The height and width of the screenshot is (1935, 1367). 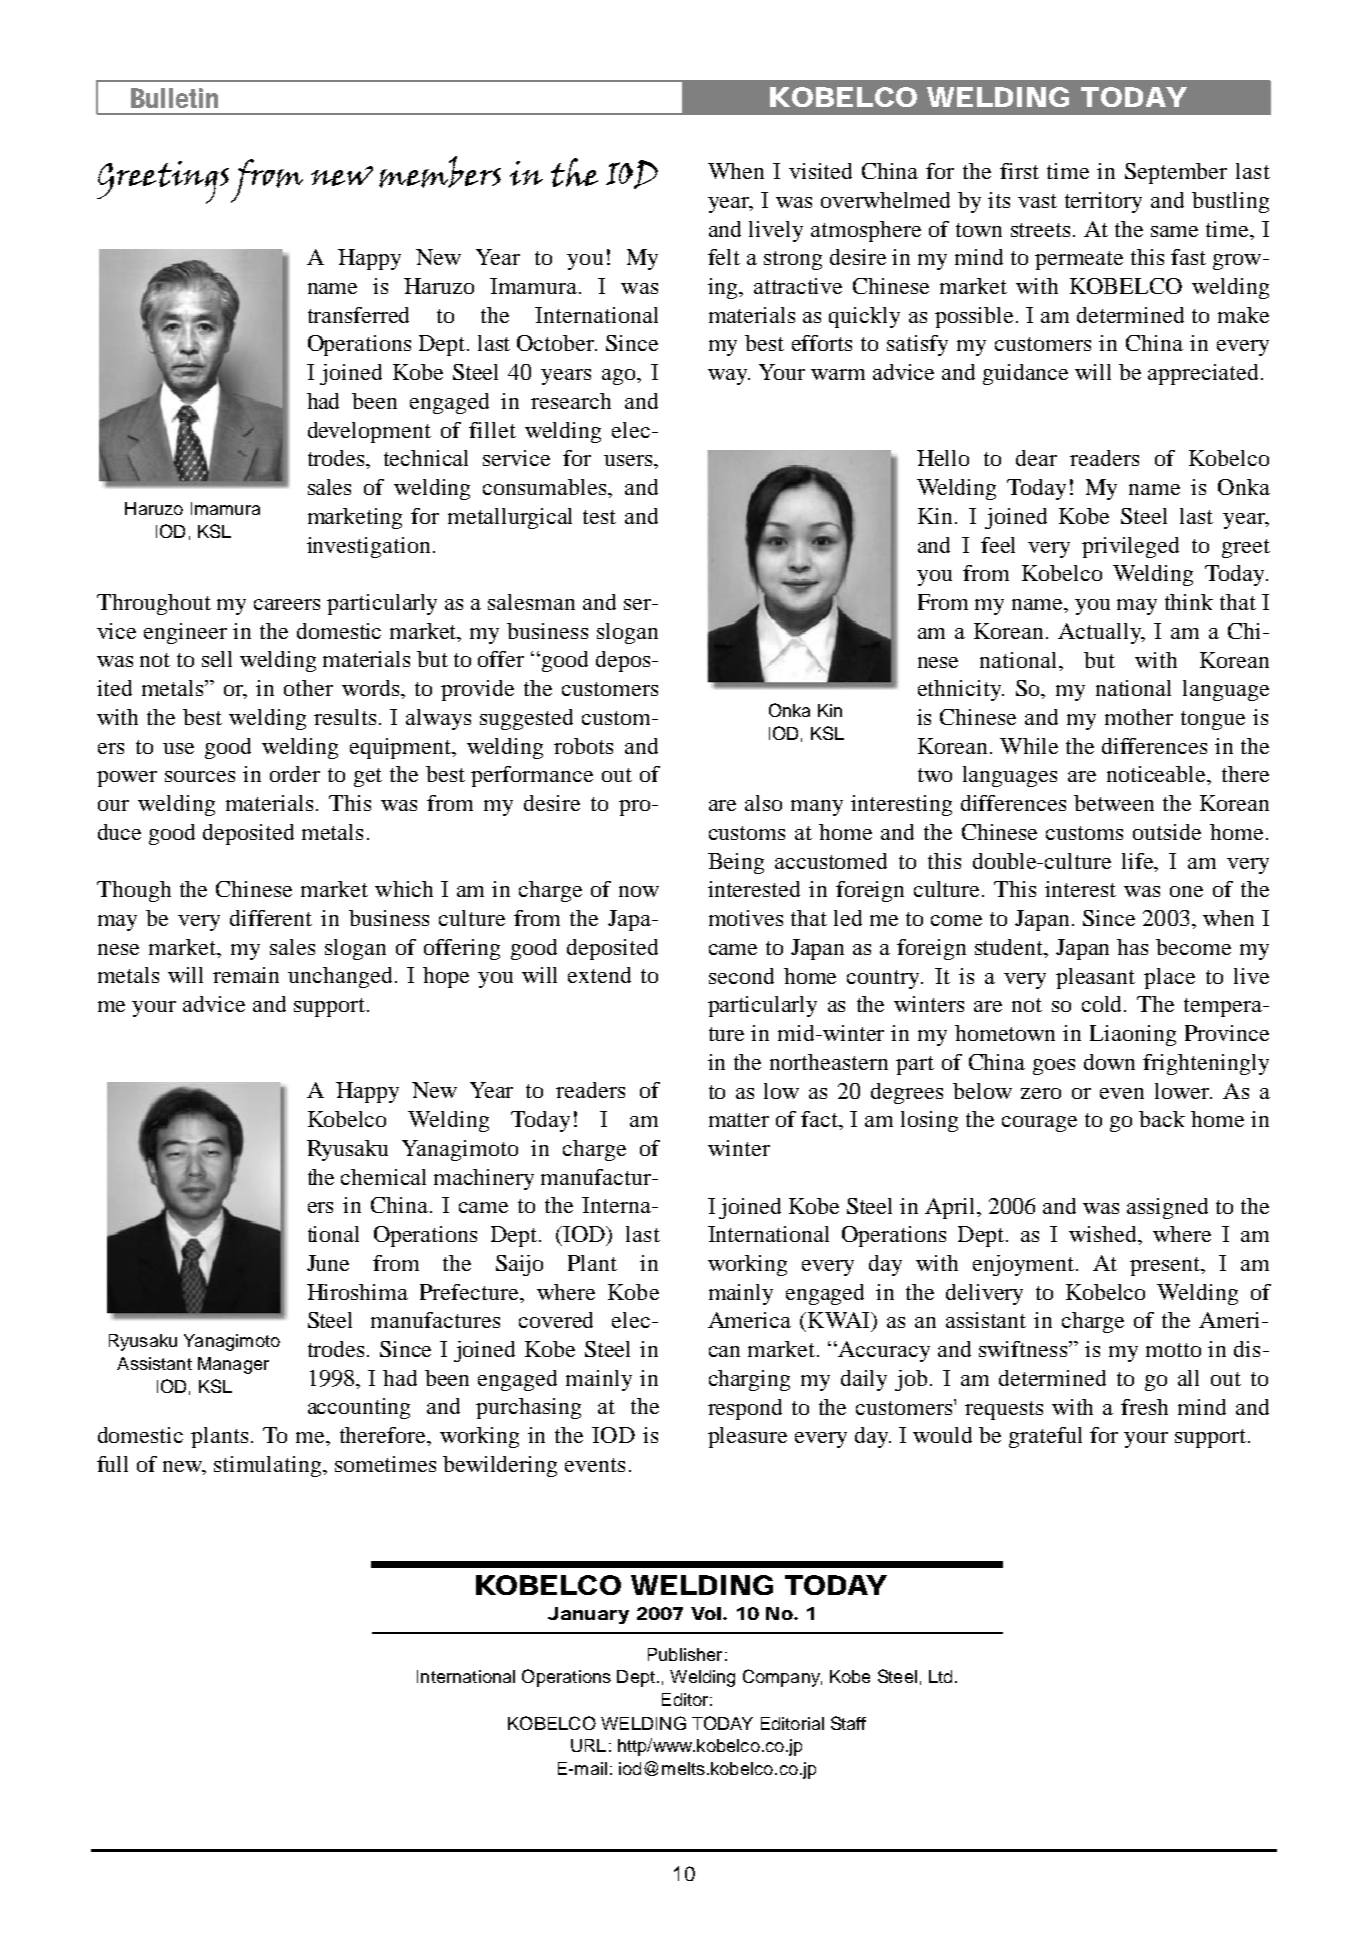 What do you see at coordinates (1130, 547) in the screenshot?
I see `privileged` at bounding box center [1130, 547].
